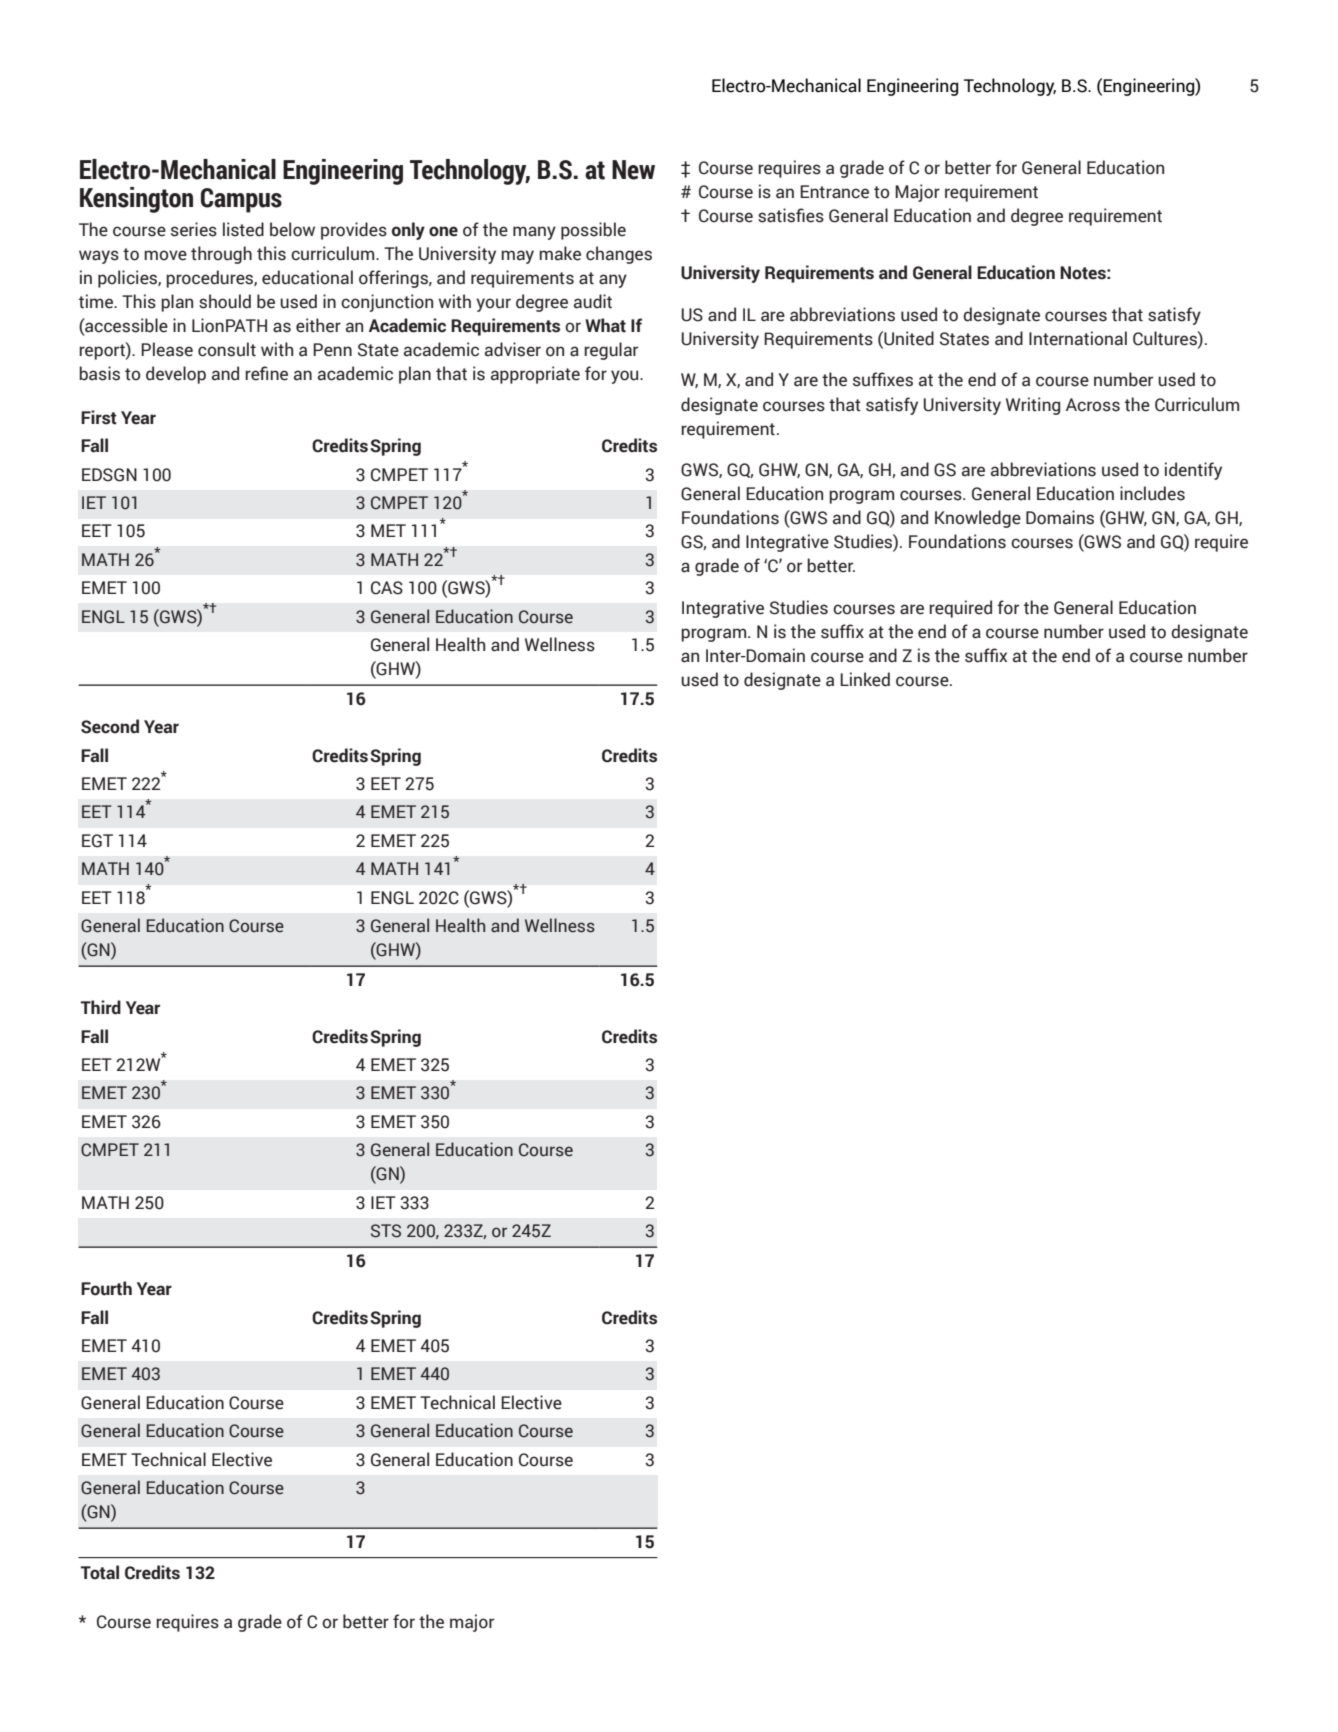 The image size is (1338, 1732). What do you see at coordinates (834, 192) in the screenshot?
I see `Entrance` at bounding box center [834, 192].
